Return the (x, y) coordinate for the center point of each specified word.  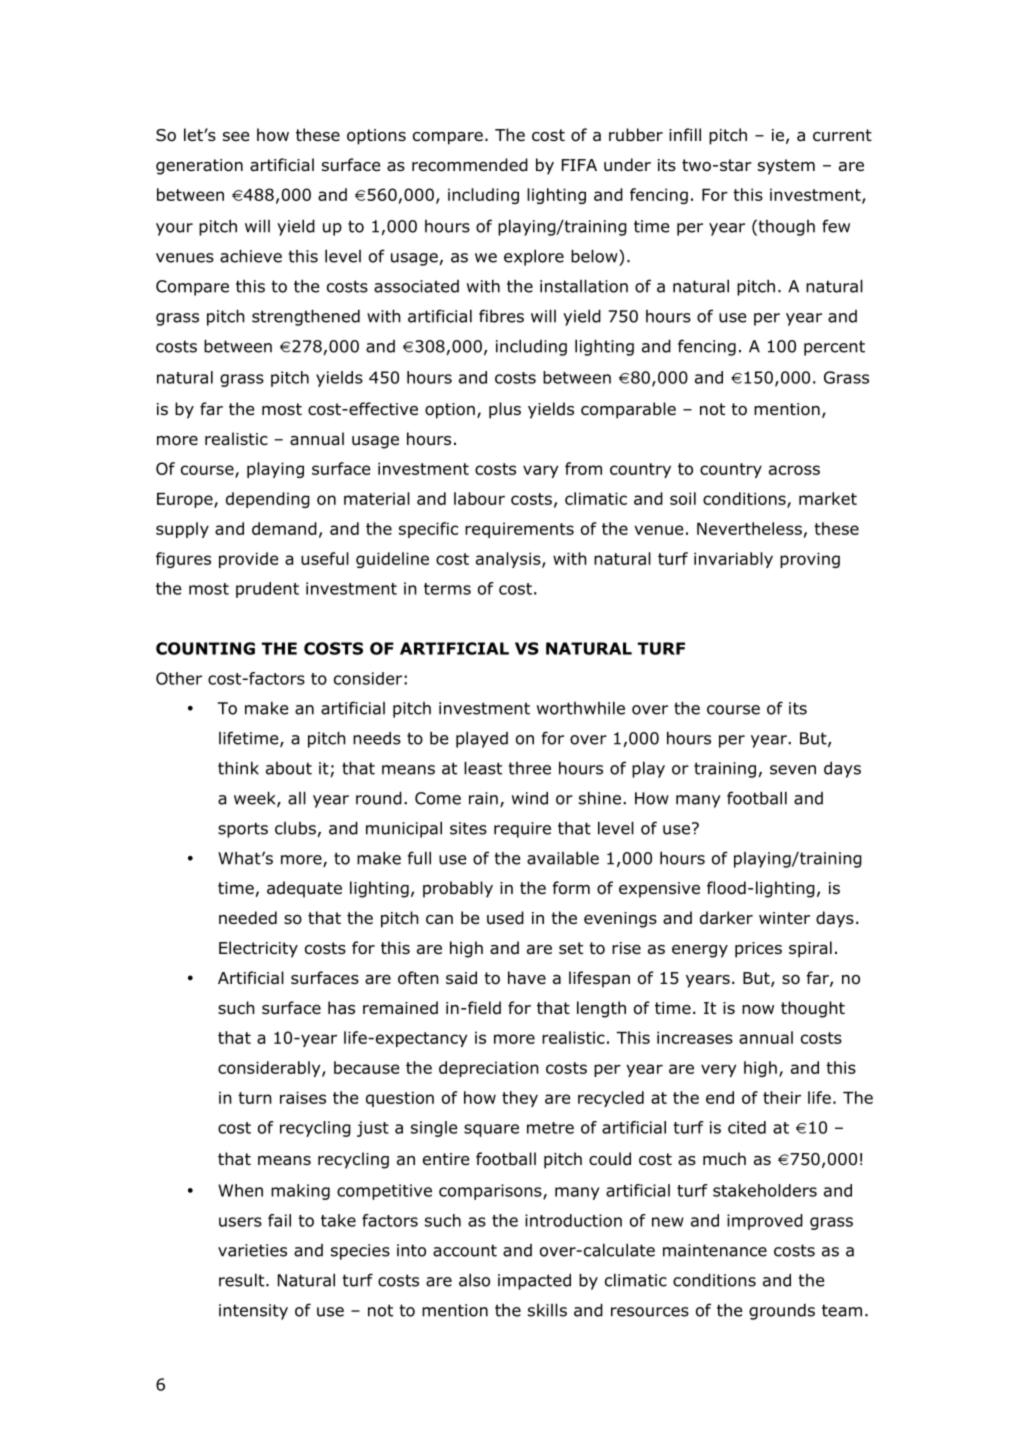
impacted (534, 1281)
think (238, 768)
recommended (470, 165)
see (236, 136)
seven (793, 770)
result (243, 1280)
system (786, 167)
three (530, 768)
